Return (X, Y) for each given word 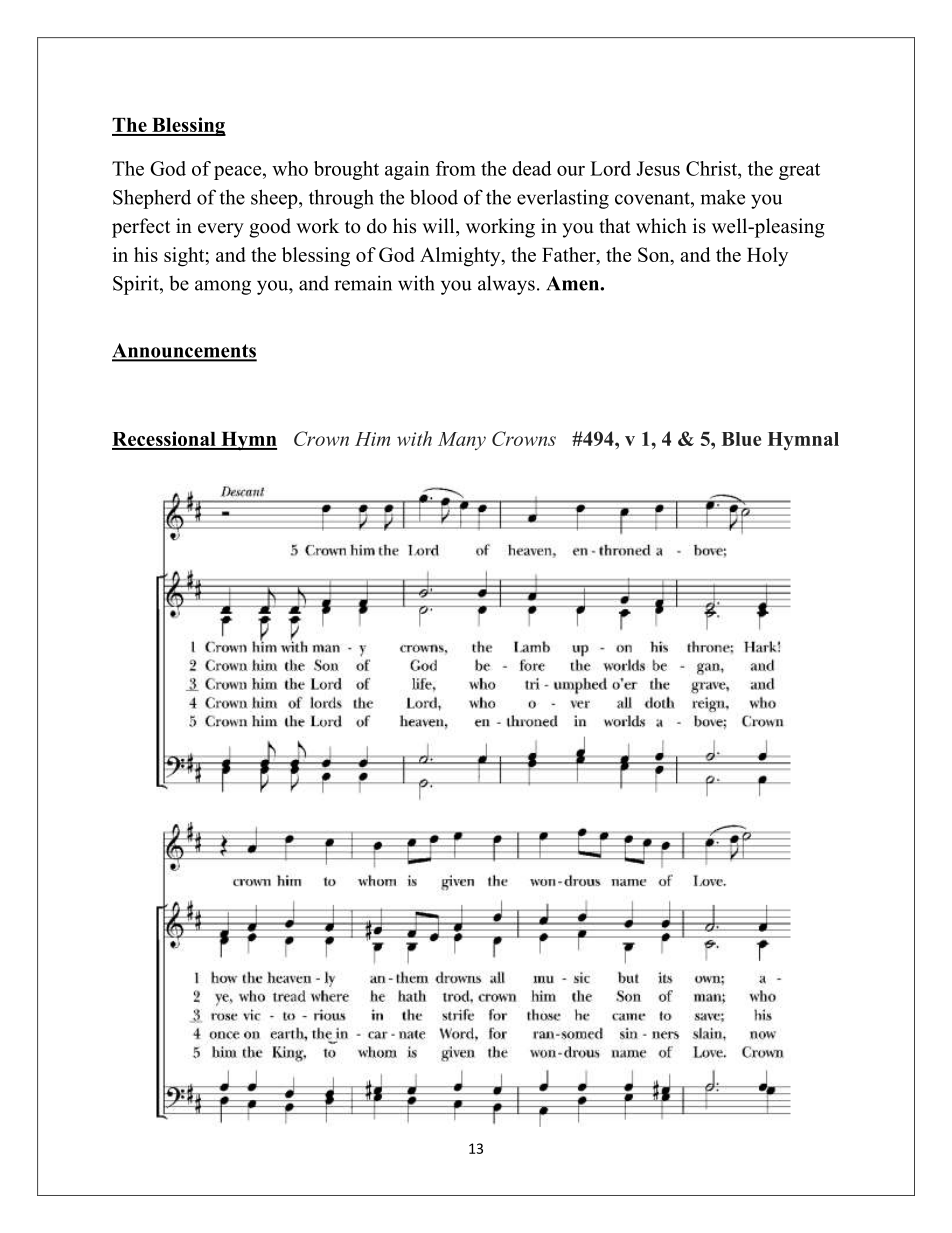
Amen (573, 283)
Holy (767, 256)
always (506, 285)
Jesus (658, 168)
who (290, 168)
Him (372, 439)
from (456, 168)
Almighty (461, 257)
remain (363, 283)
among (223, 287)
